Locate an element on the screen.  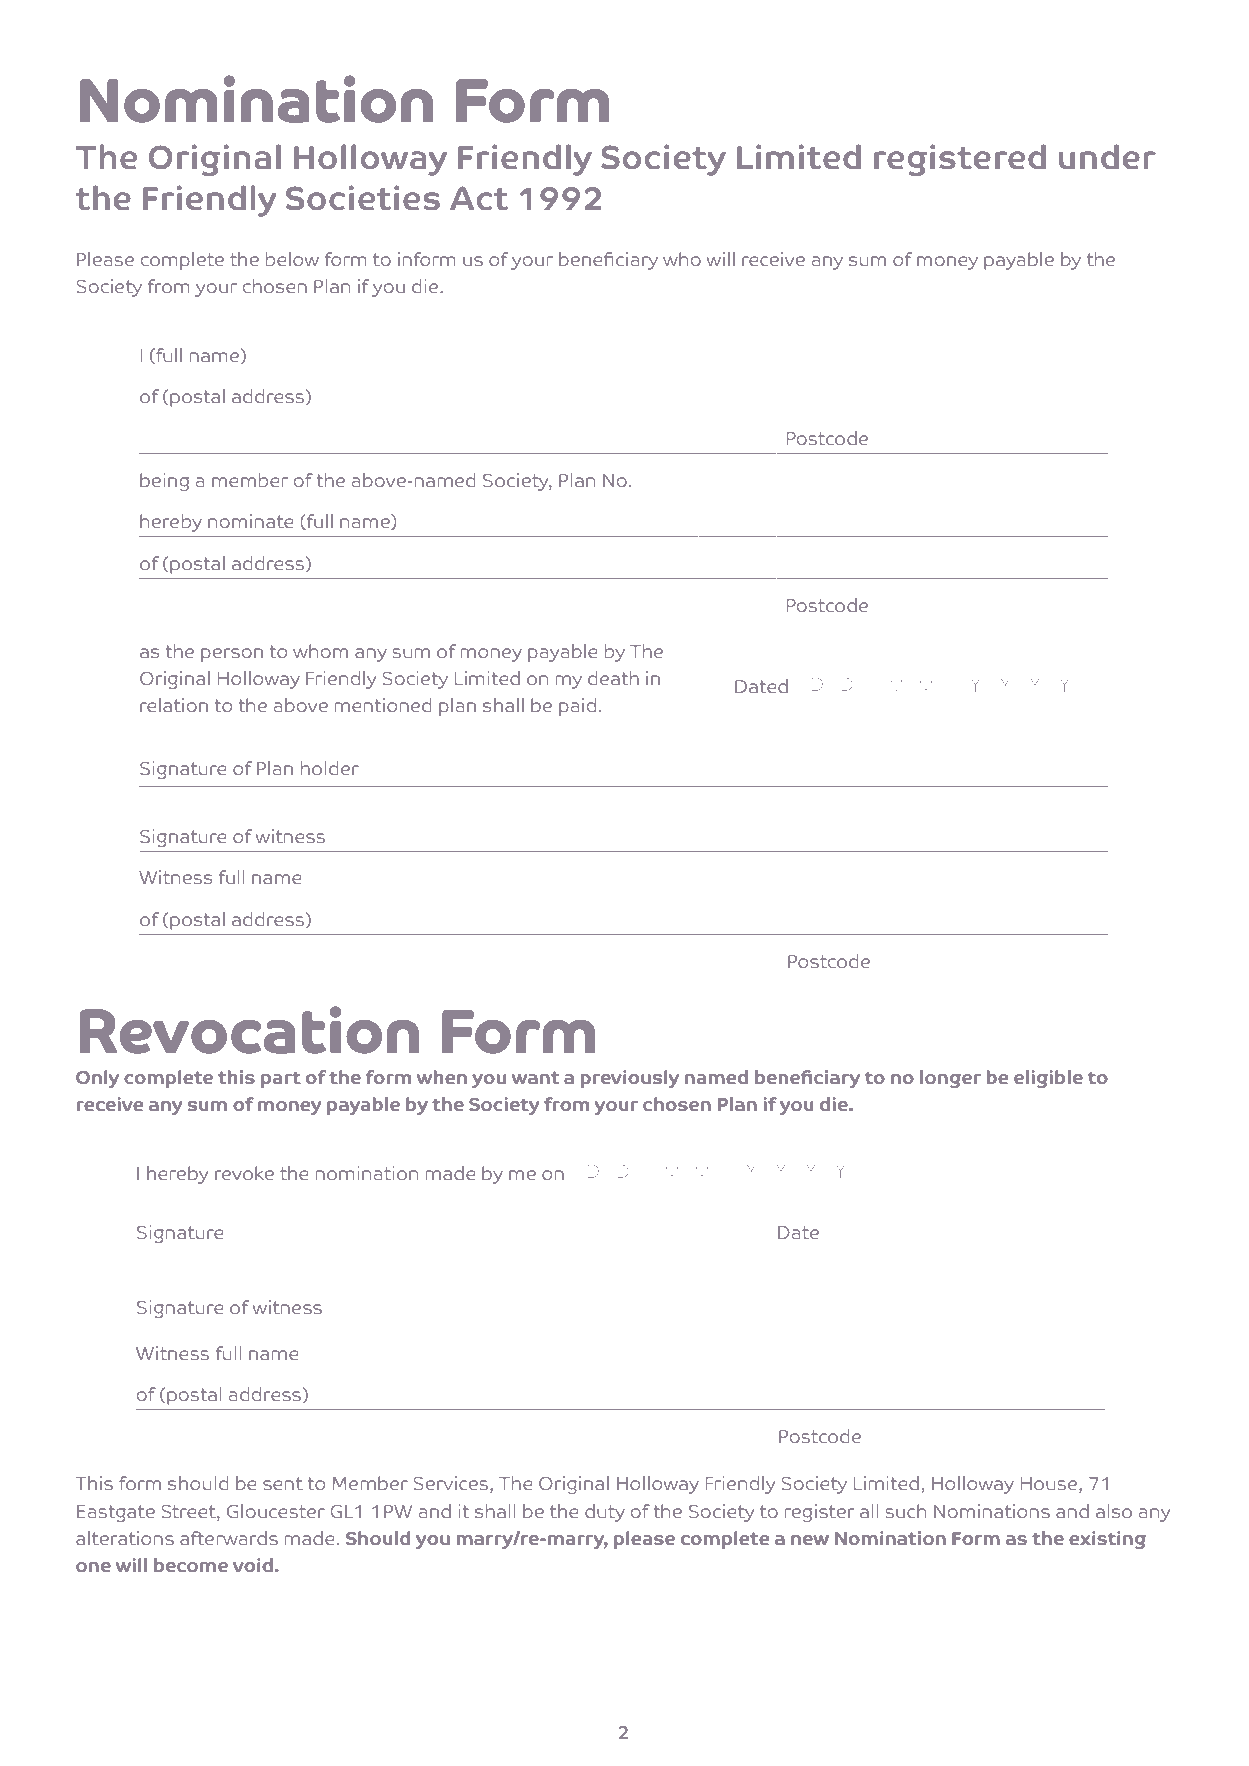
under is located at coordinates (1107, 157).
